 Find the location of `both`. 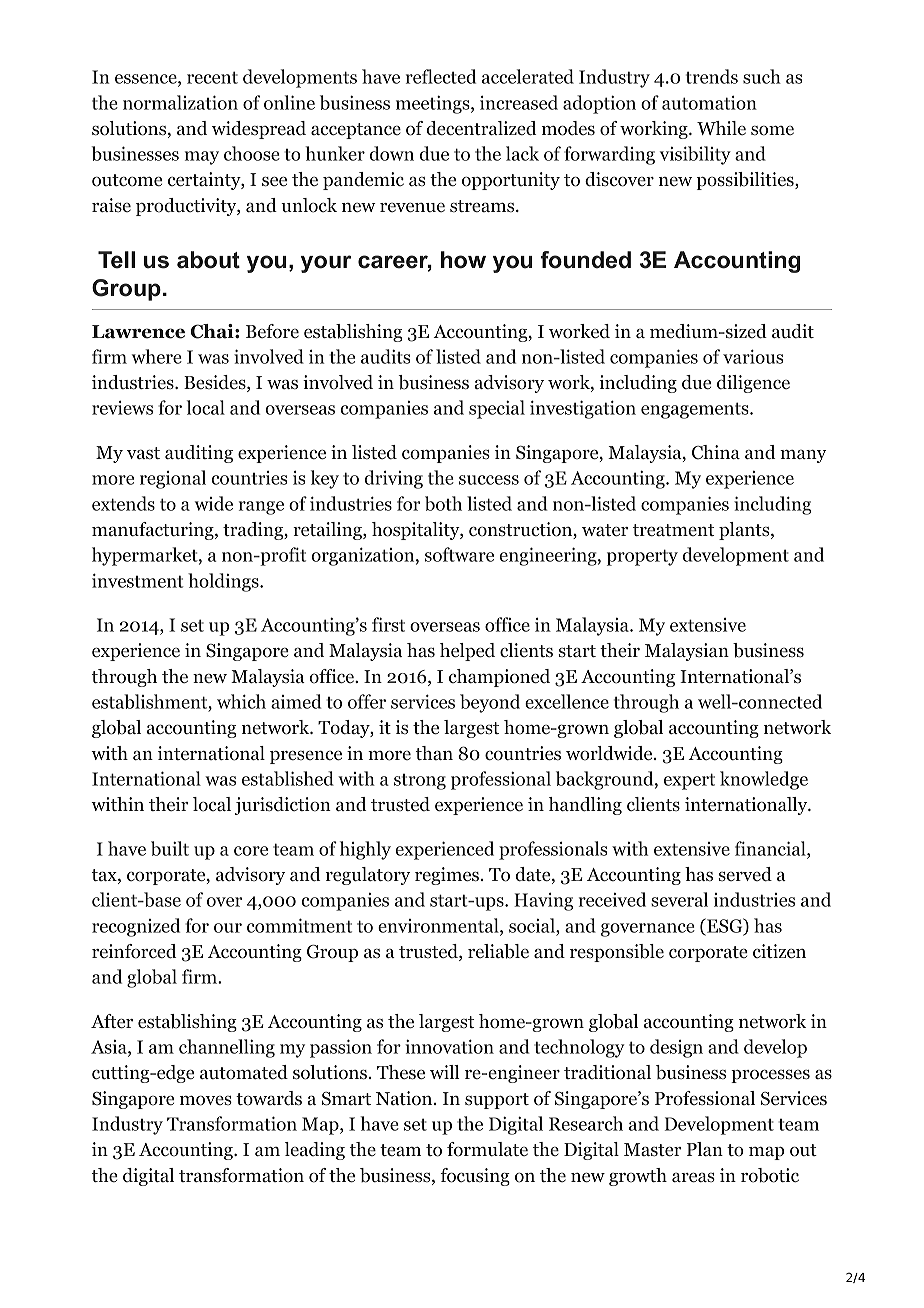

both is located at coordinates (443, 503).
